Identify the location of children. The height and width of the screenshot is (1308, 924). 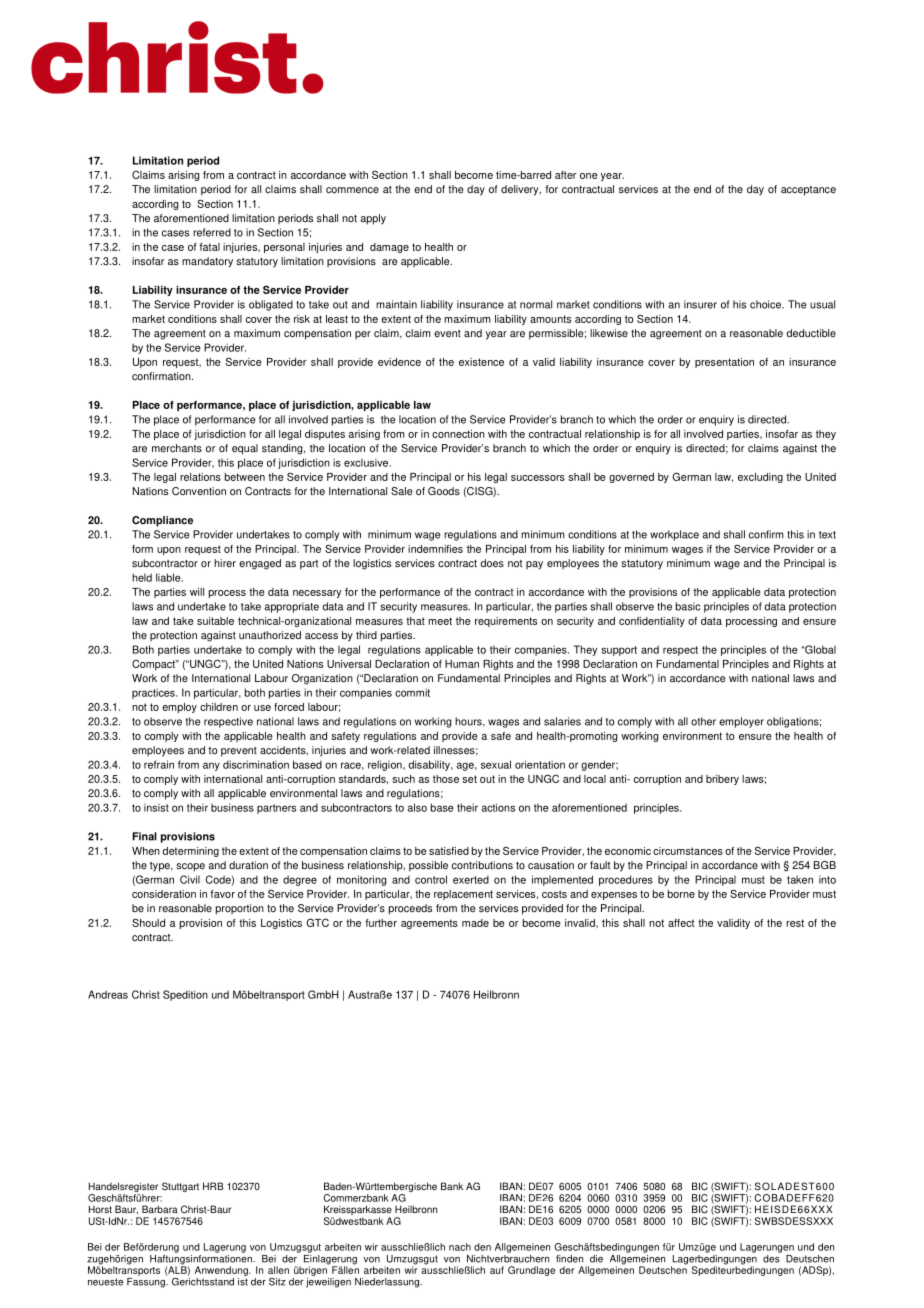
(219, 707).
